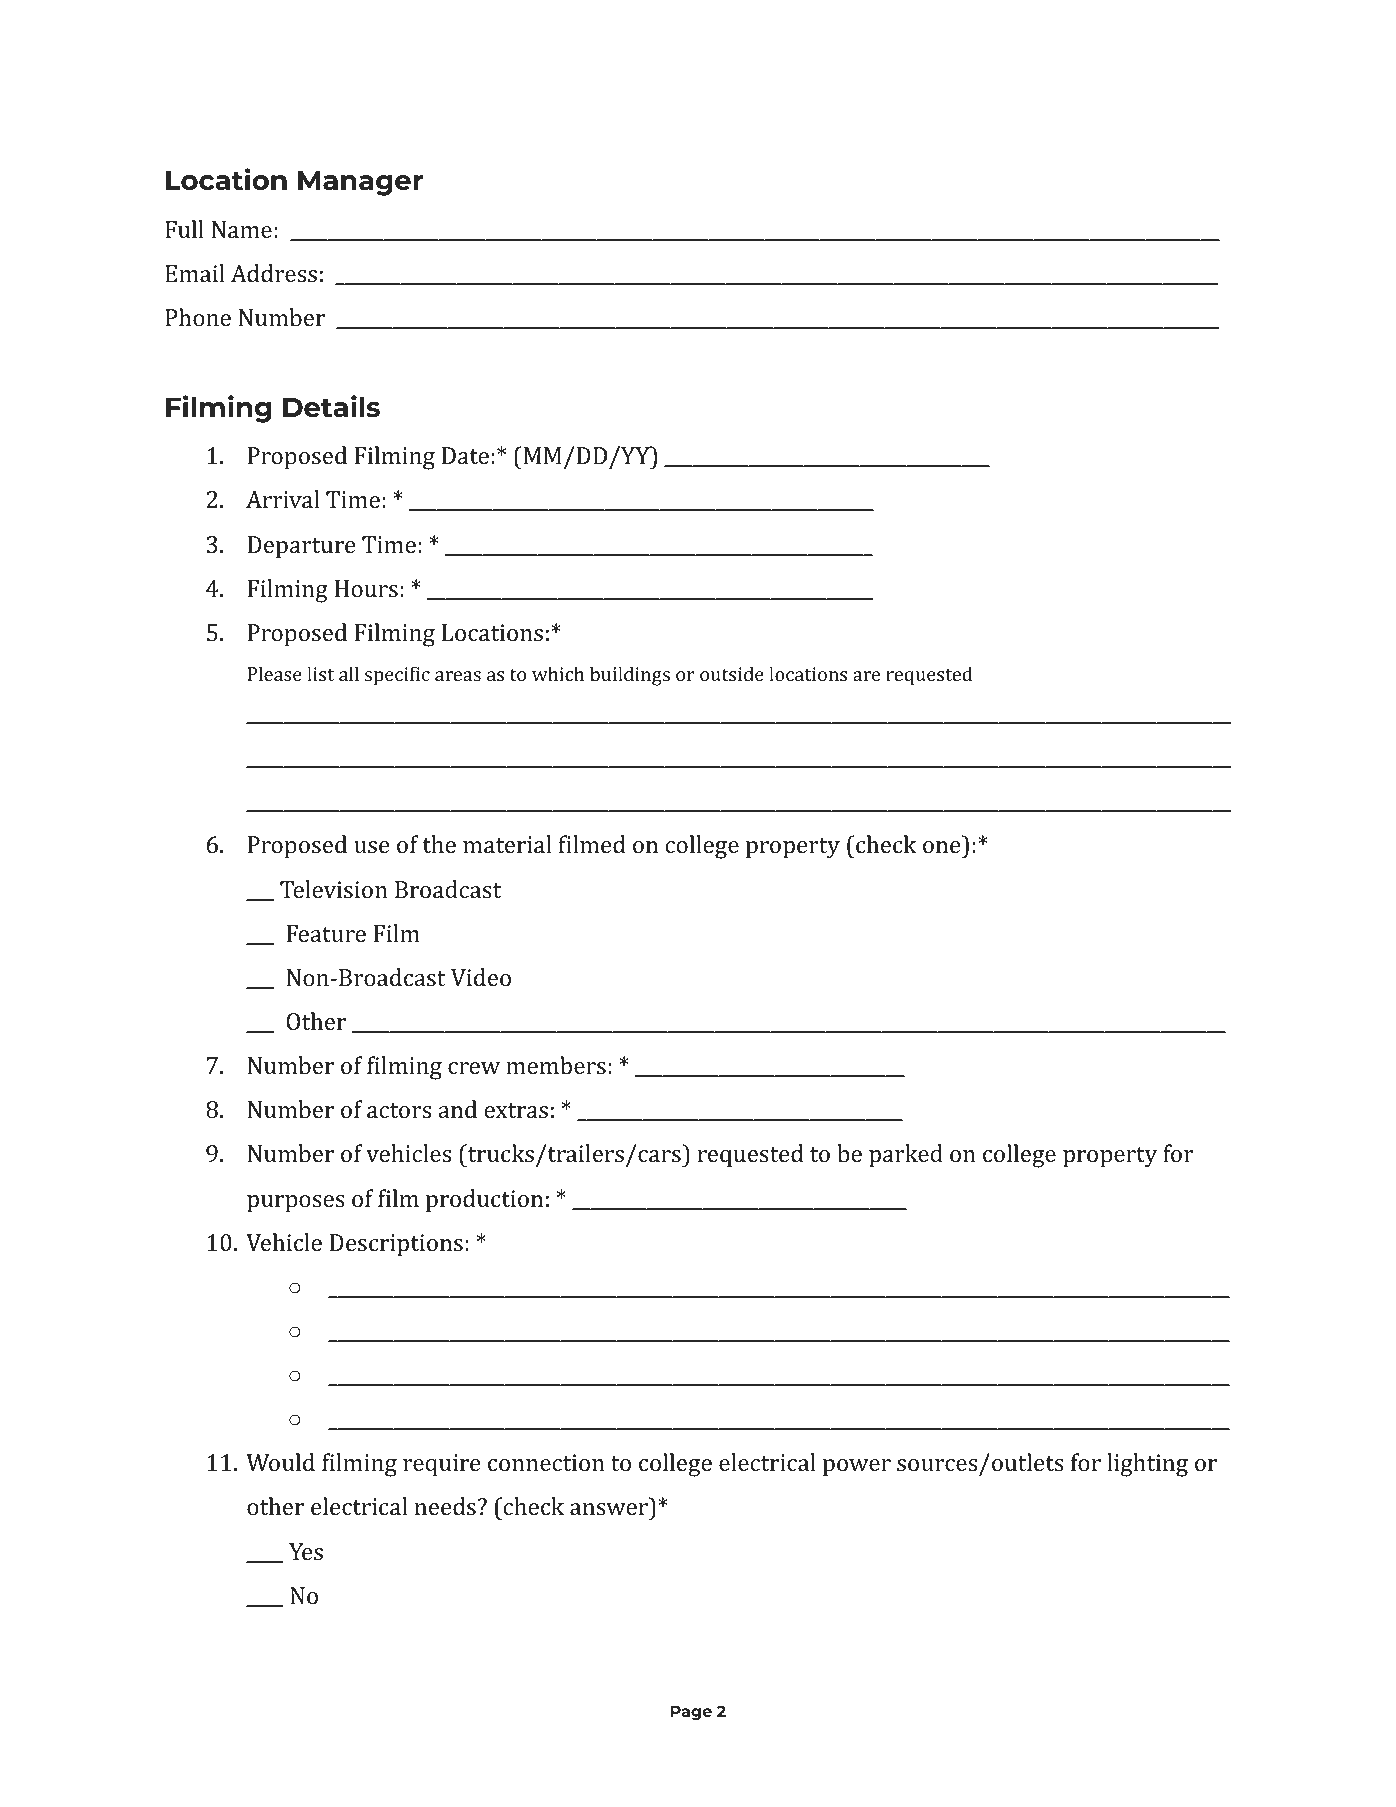  I want to click on Date, so click(465, 455).
